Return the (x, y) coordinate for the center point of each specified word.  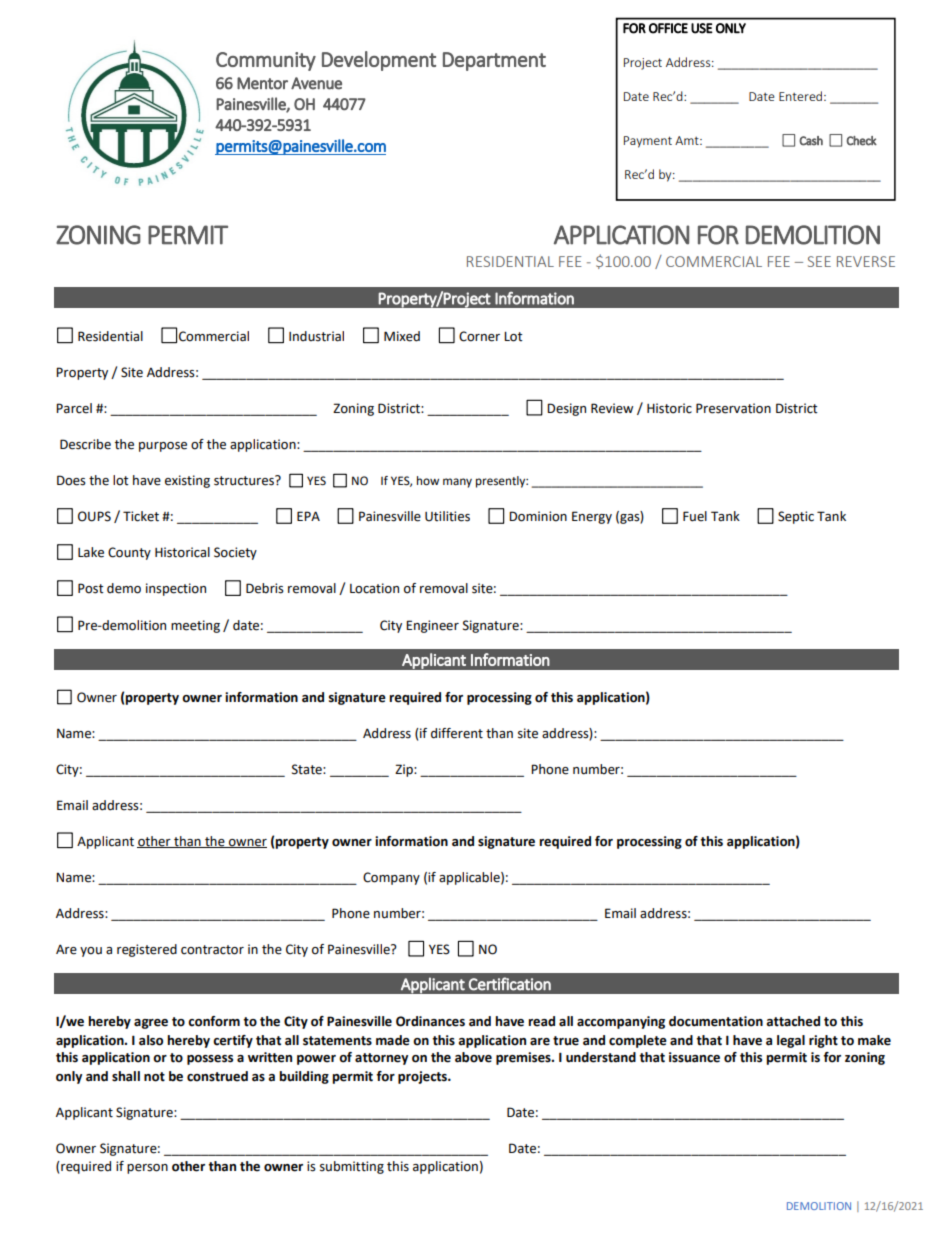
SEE (819, 261)
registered (147, 950)
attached (793, 1021)
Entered (802, 96)
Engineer (432, 626)
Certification (510, 984)
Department (494, 61)
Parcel (74, 408)
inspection (176, 589)
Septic (796, 517)
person (147, 1169)
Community (266, 61)
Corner (479, 336)
